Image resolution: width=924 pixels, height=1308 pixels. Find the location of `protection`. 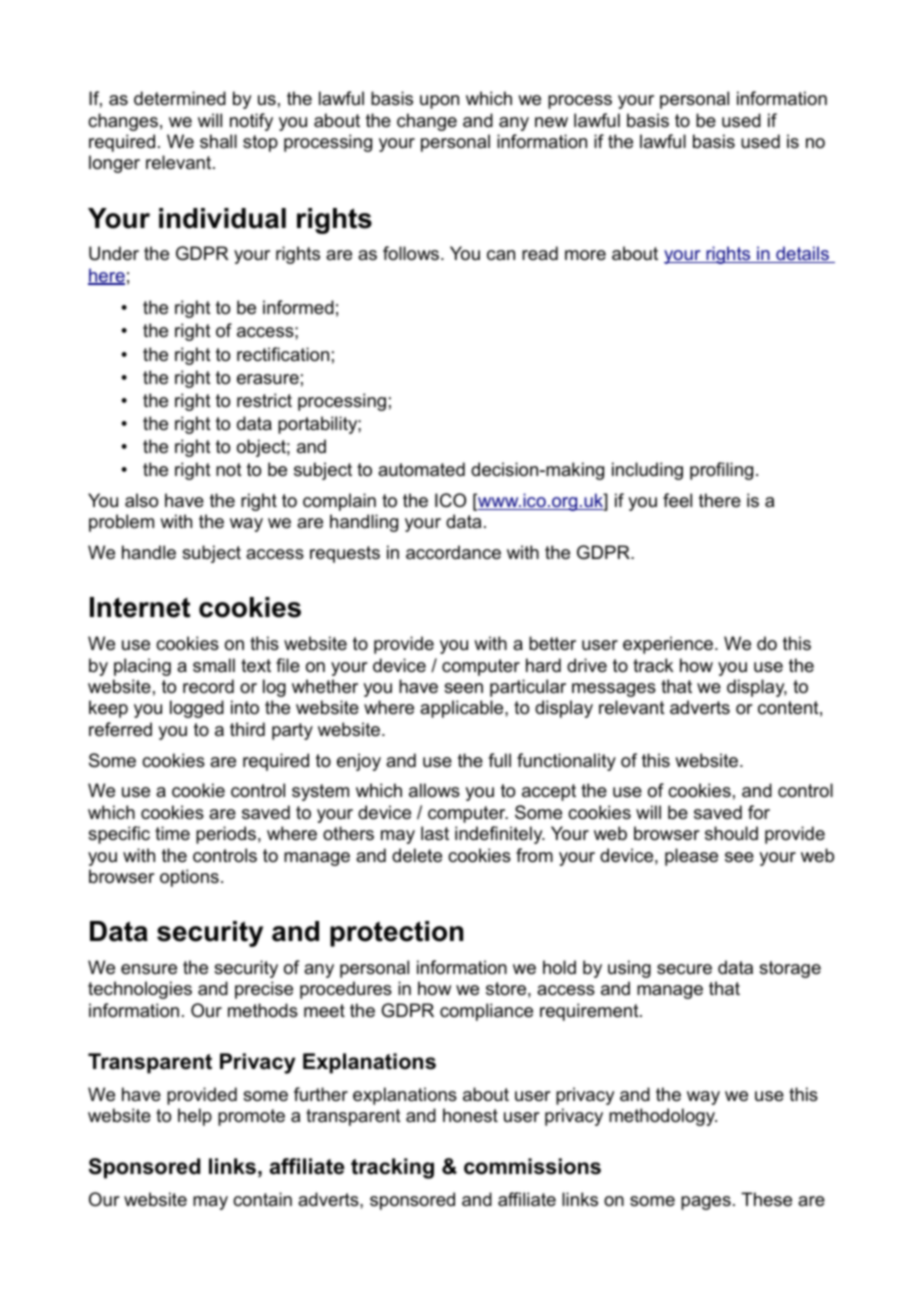

protection is located at coordinates (396, 934).
